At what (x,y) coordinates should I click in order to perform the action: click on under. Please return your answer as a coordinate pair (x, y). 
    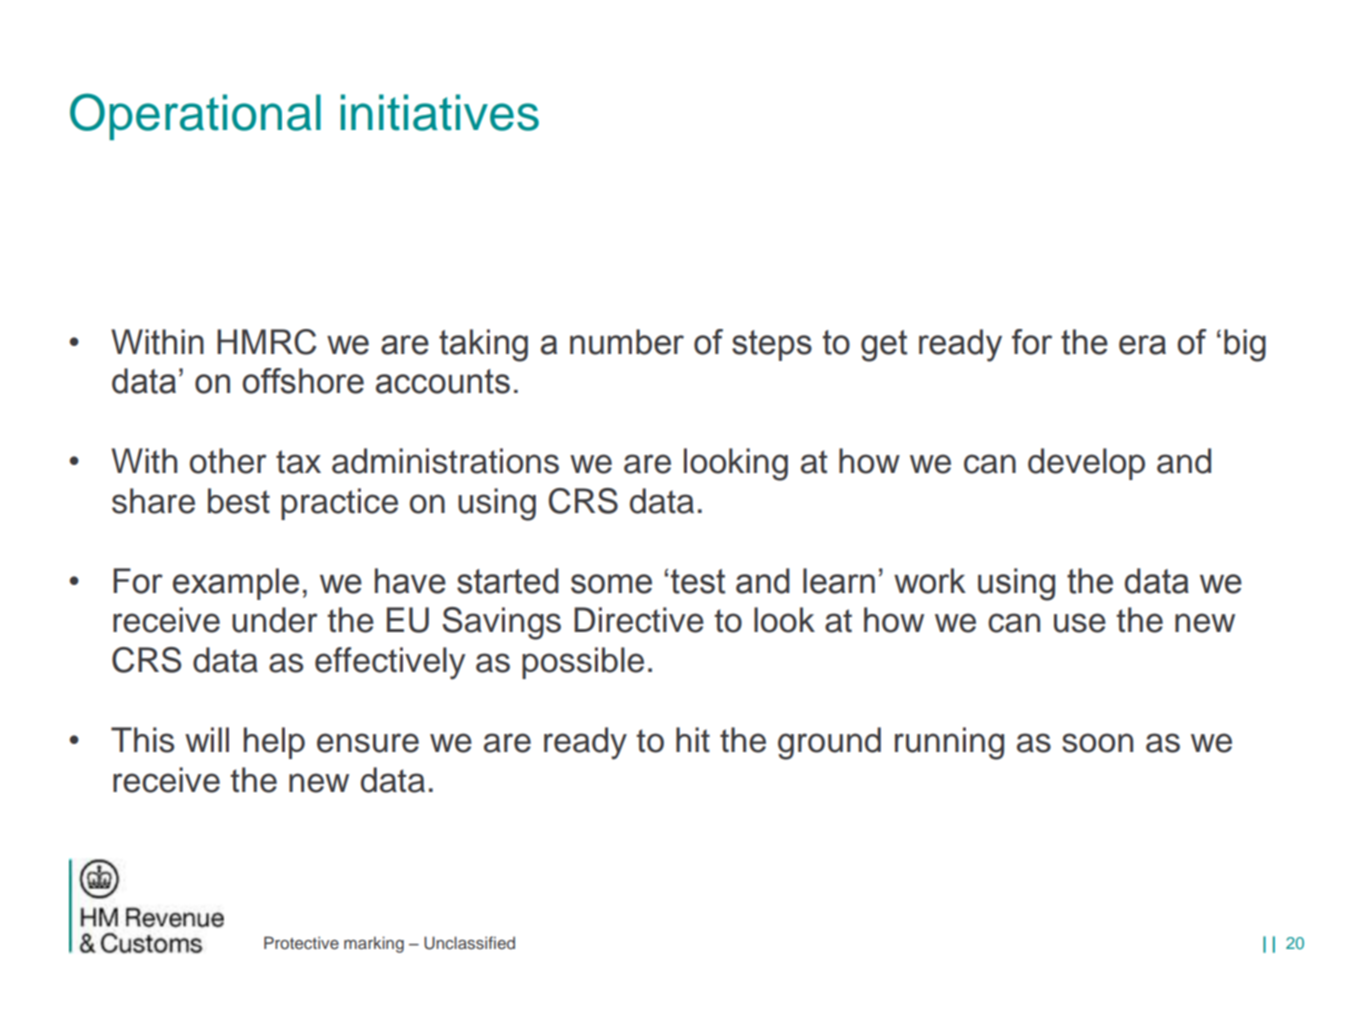
    Looking at the image, I should click on (274, 620).
